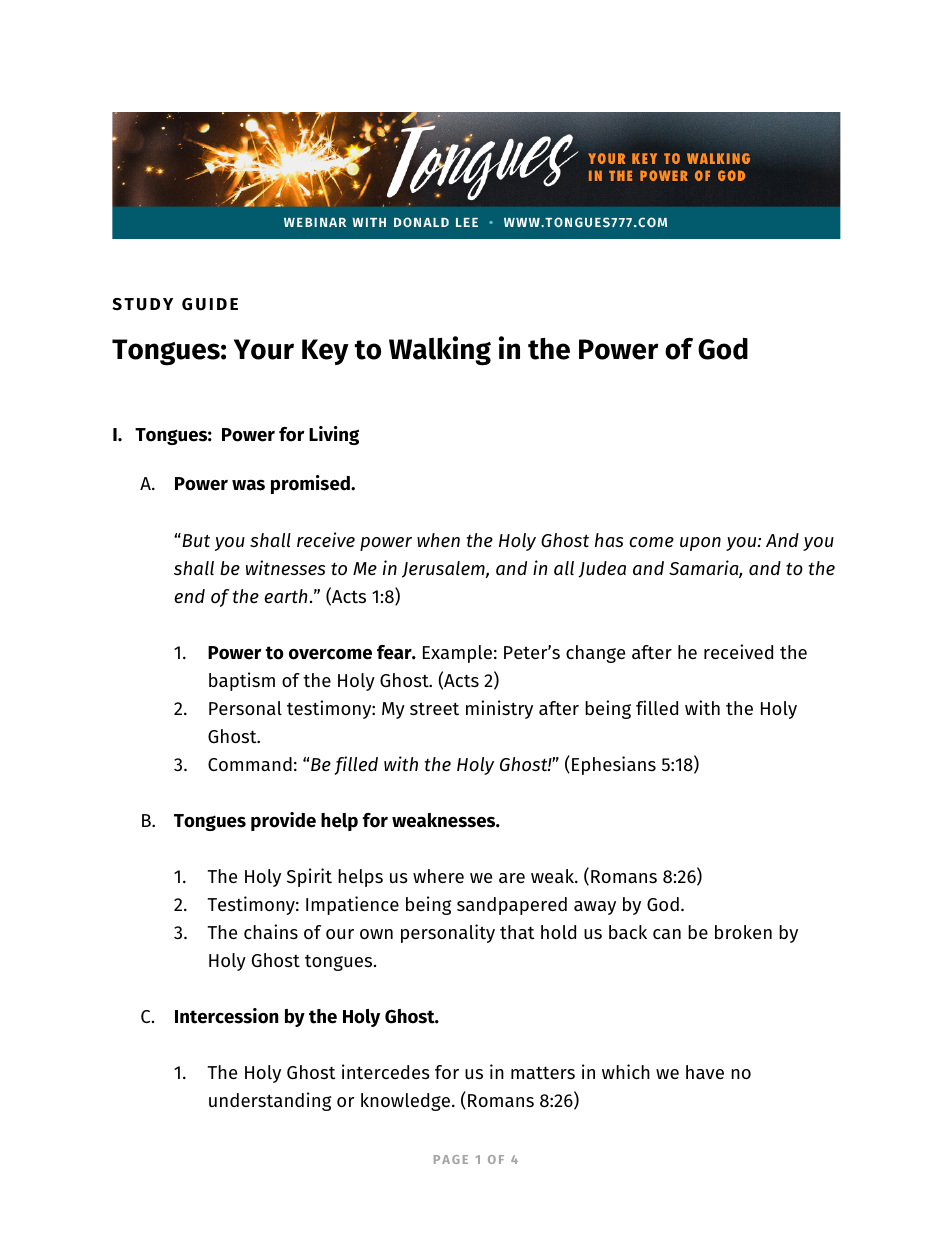  I want to click on Ephesians, so click(614, 765).
